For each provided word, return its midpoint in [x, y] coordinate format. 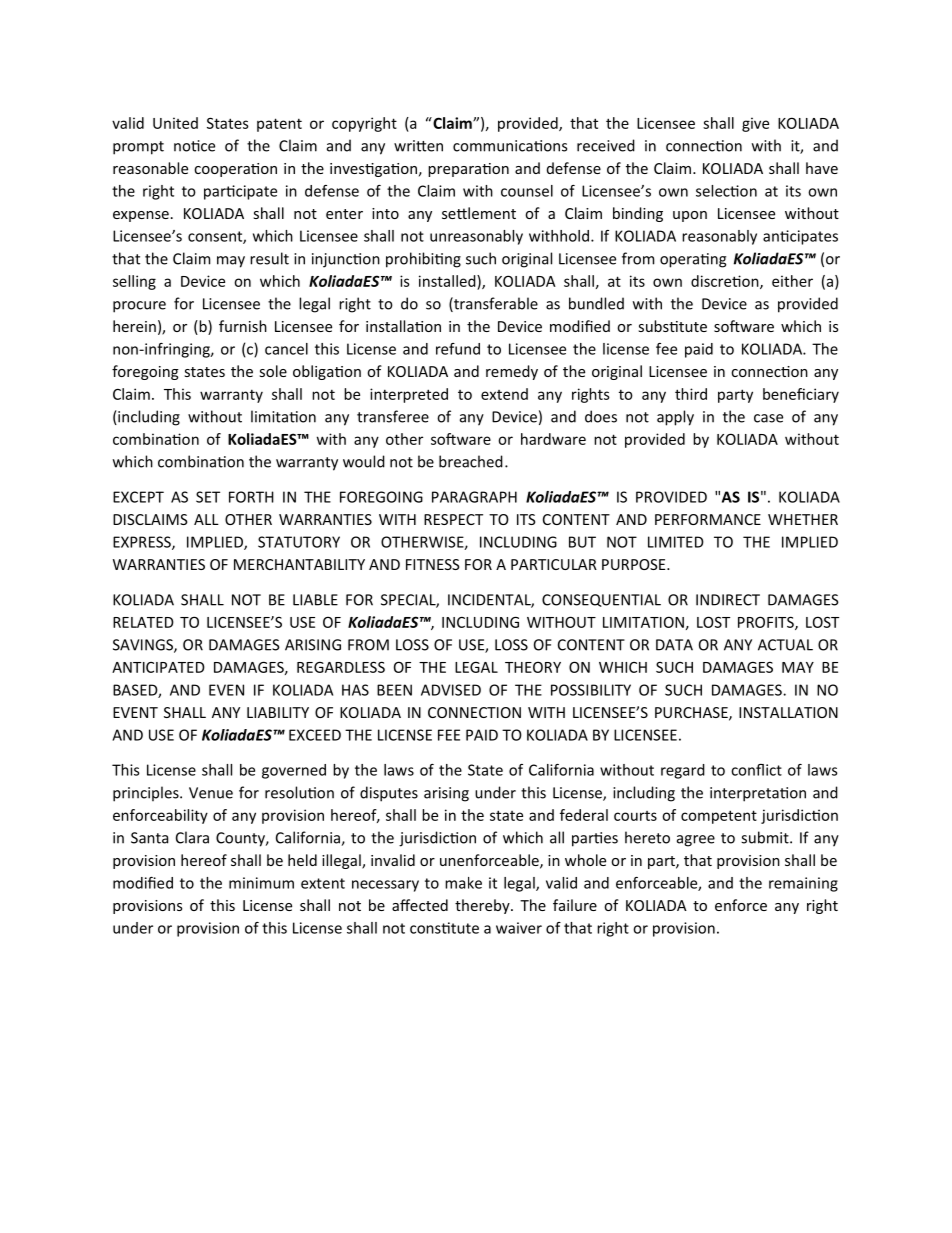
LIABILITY [278, 712]
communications [510, 146]
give [755, 124]
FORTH [251, 497]
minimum [261, 883]
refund [458, 349]
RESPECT [453, 519]
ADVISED [451, 690]
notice [194, 146]
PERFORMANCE [708, 519]
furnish [243, 326]
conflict [756, 770]
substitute [673, 326]
